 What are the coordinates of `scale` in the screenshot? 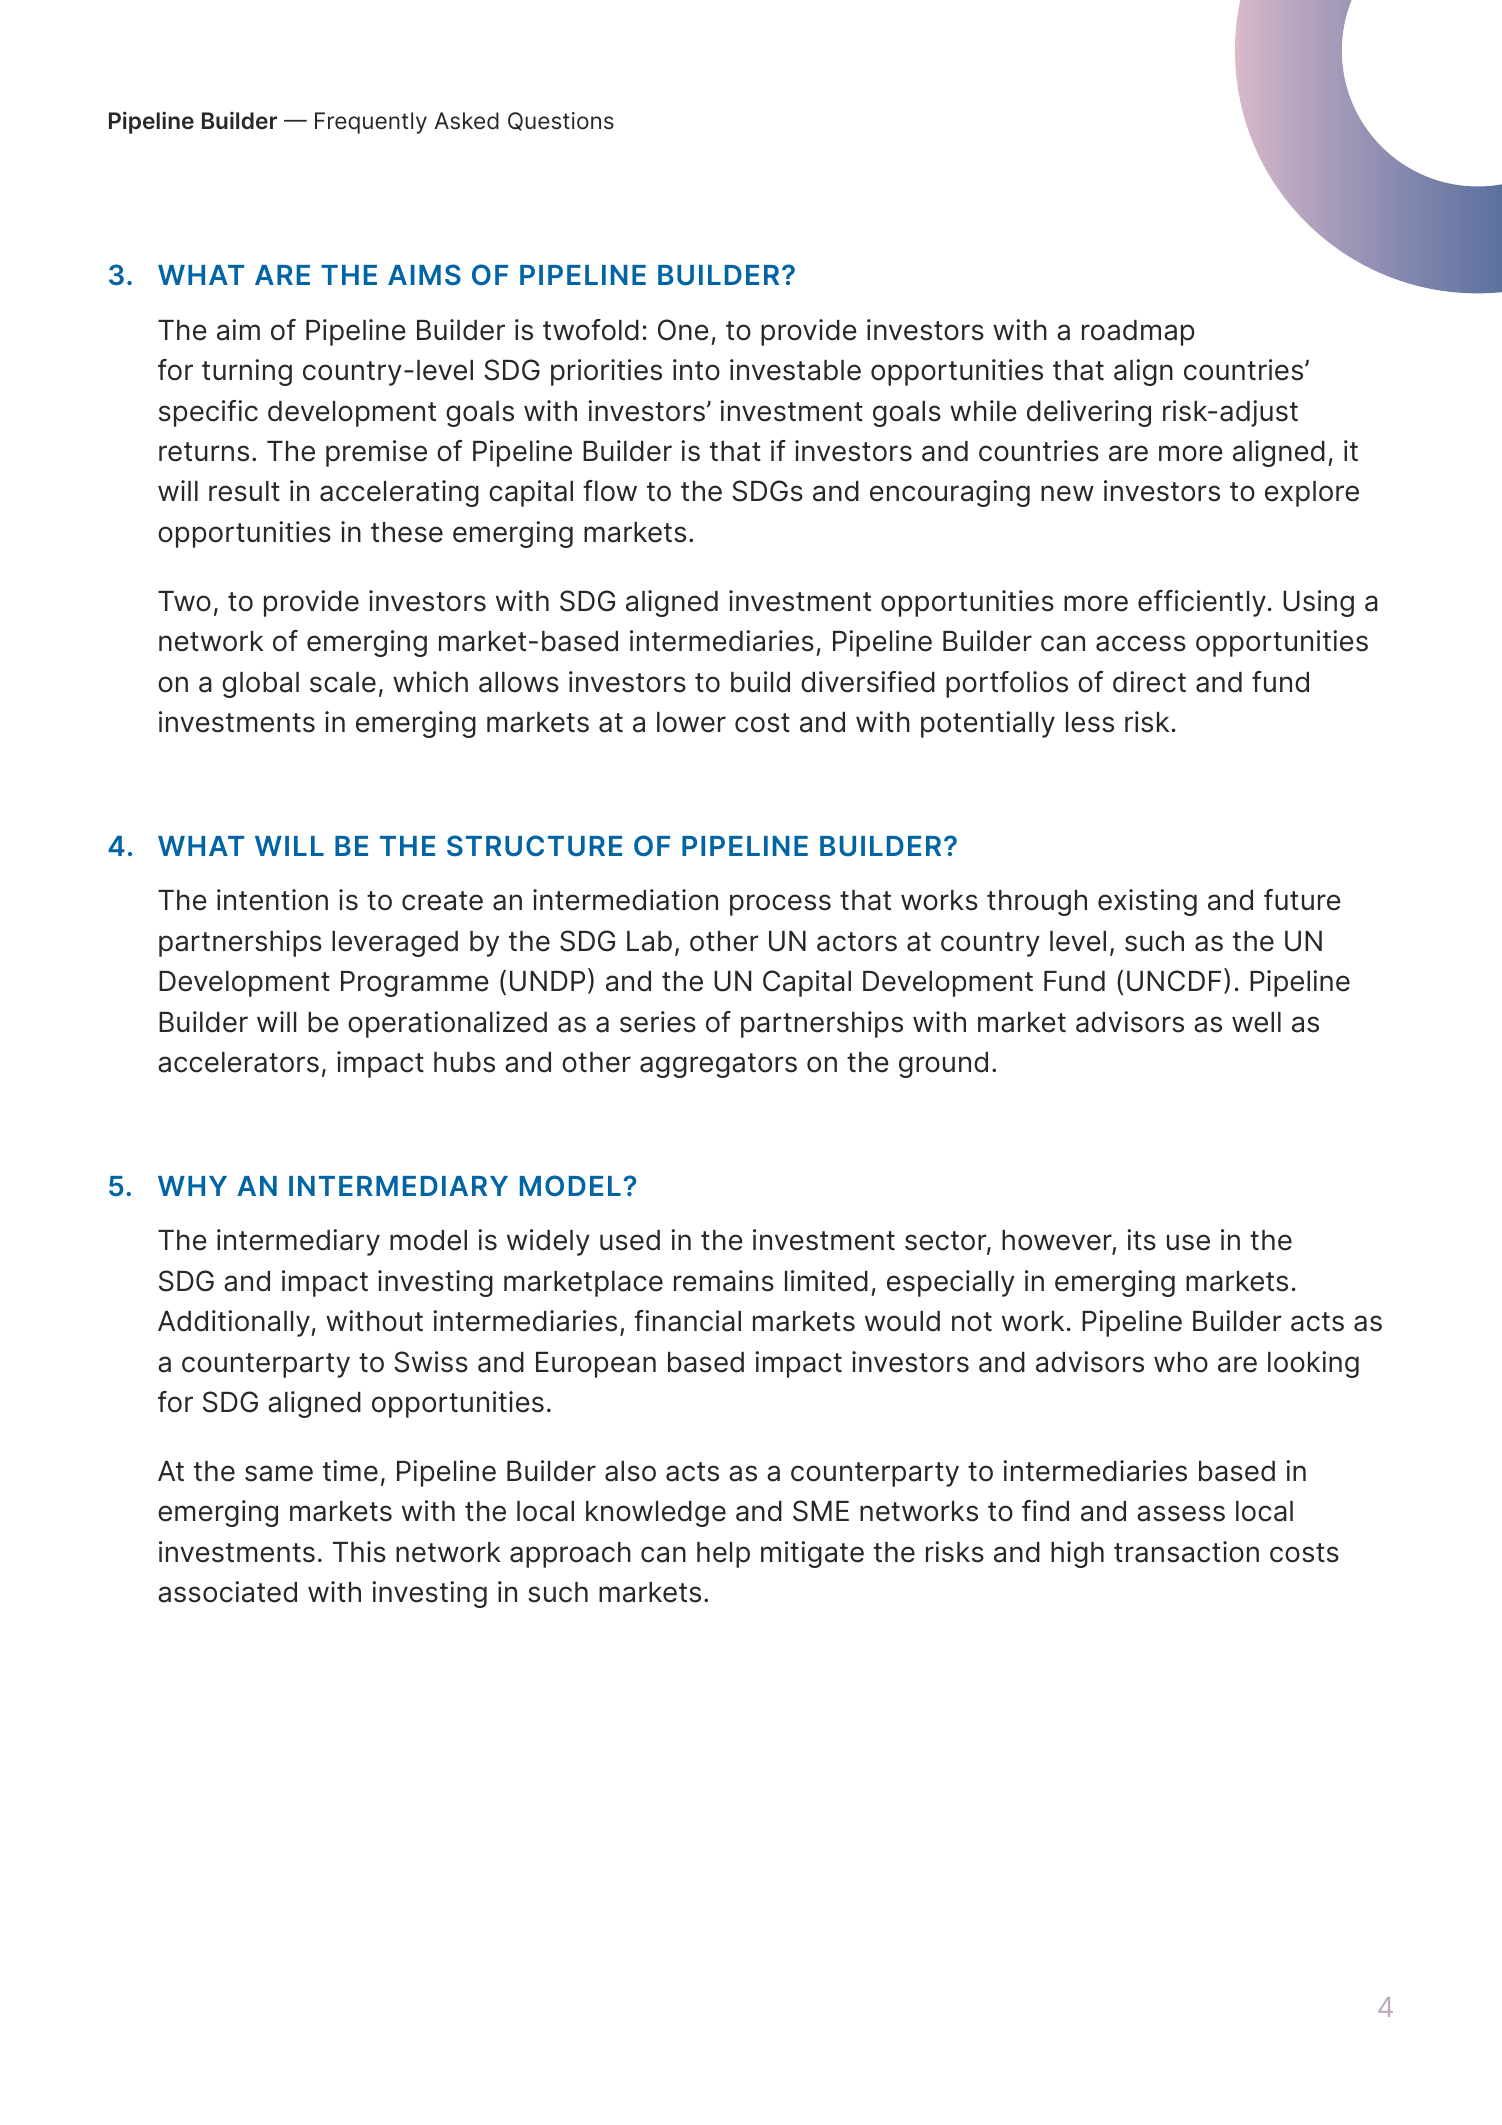 It's located at (343, 682).
